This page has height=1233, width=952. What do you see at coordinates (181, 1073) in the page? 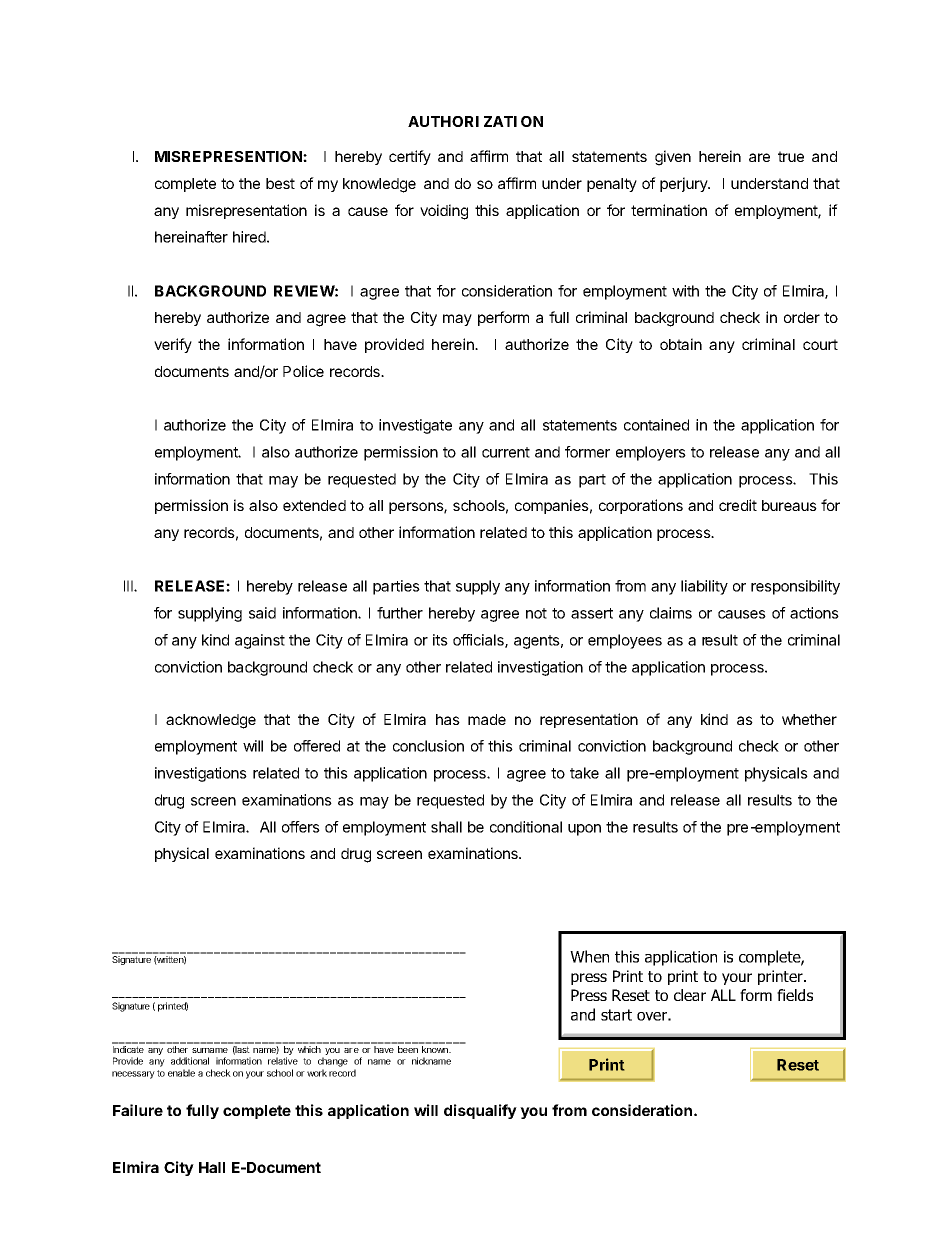
I see `enable` at bounding box center [181, 1073].
